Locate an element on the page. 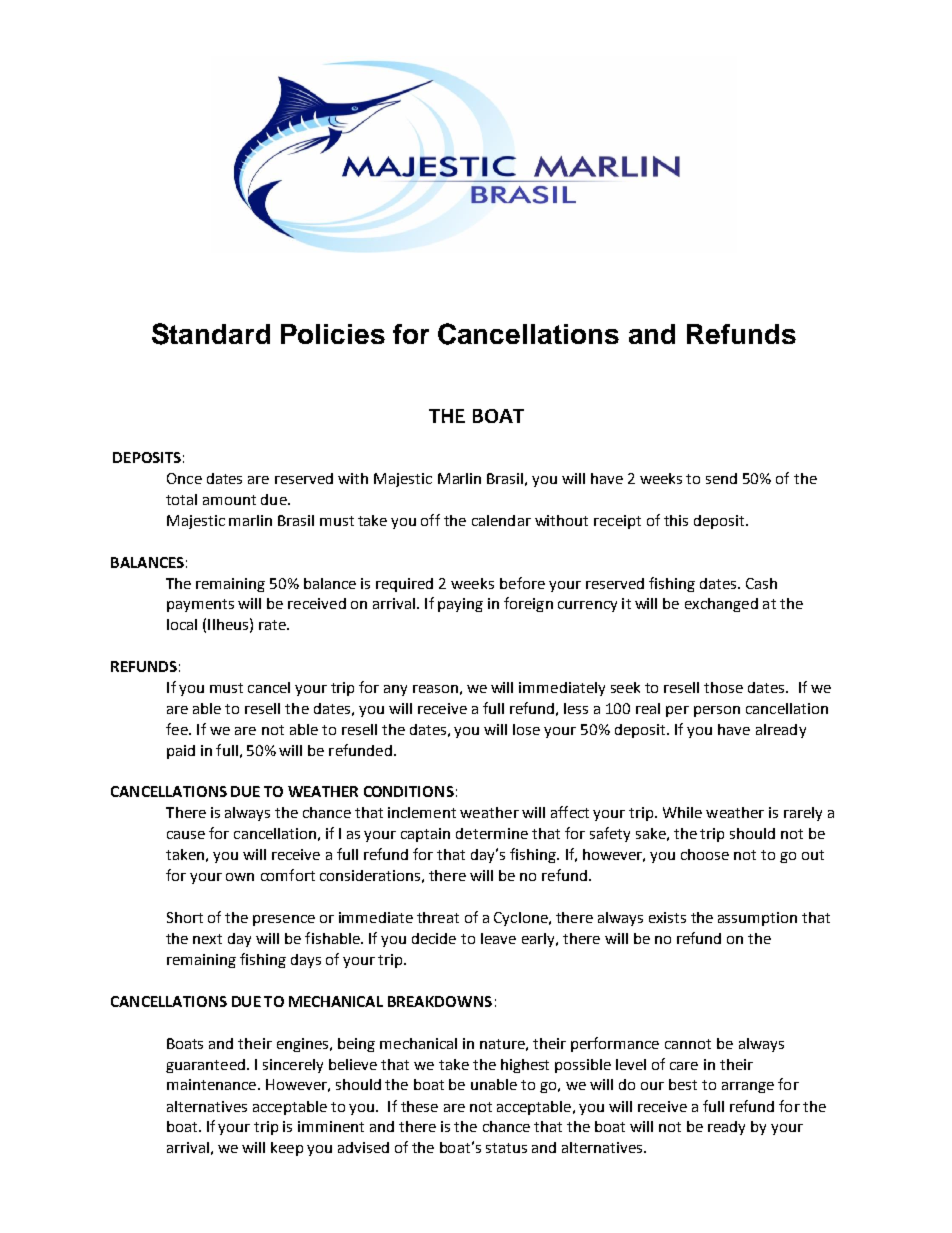  keep is located at coordinates (287, 1149).
